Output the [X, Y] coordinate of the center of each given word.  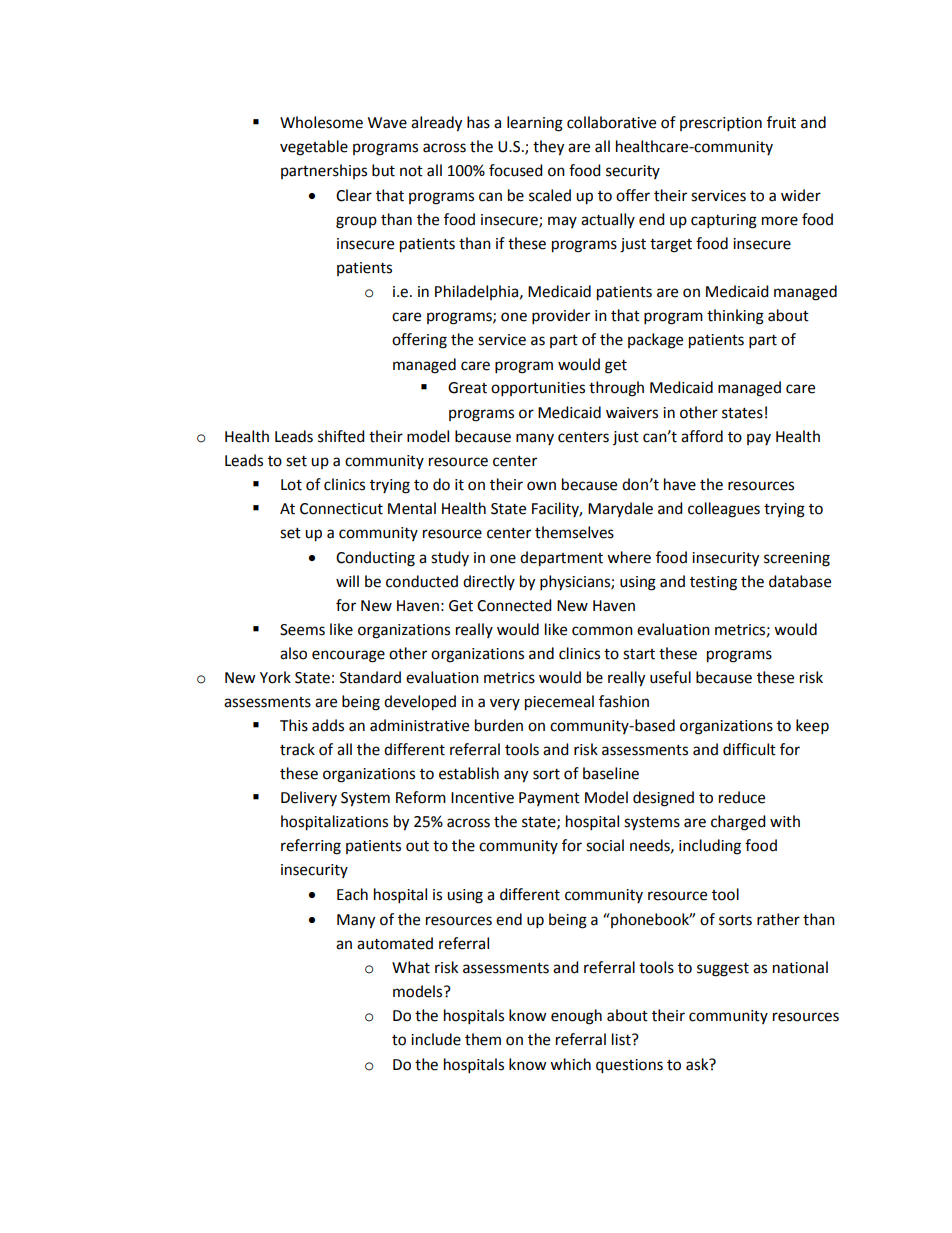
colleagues [724, 510]
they [548, 148]
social [605, 845]
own [541, 486]
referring [311, 847]
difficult [749, 749]
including [710, 847]
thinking [735, 317]
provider [561, 317]
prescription [721, 124]
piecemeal [559, 703]
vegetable [314, 148]
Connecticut [341, 509]
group [356, 222]
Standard [370, 677]
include [436, 1039]
